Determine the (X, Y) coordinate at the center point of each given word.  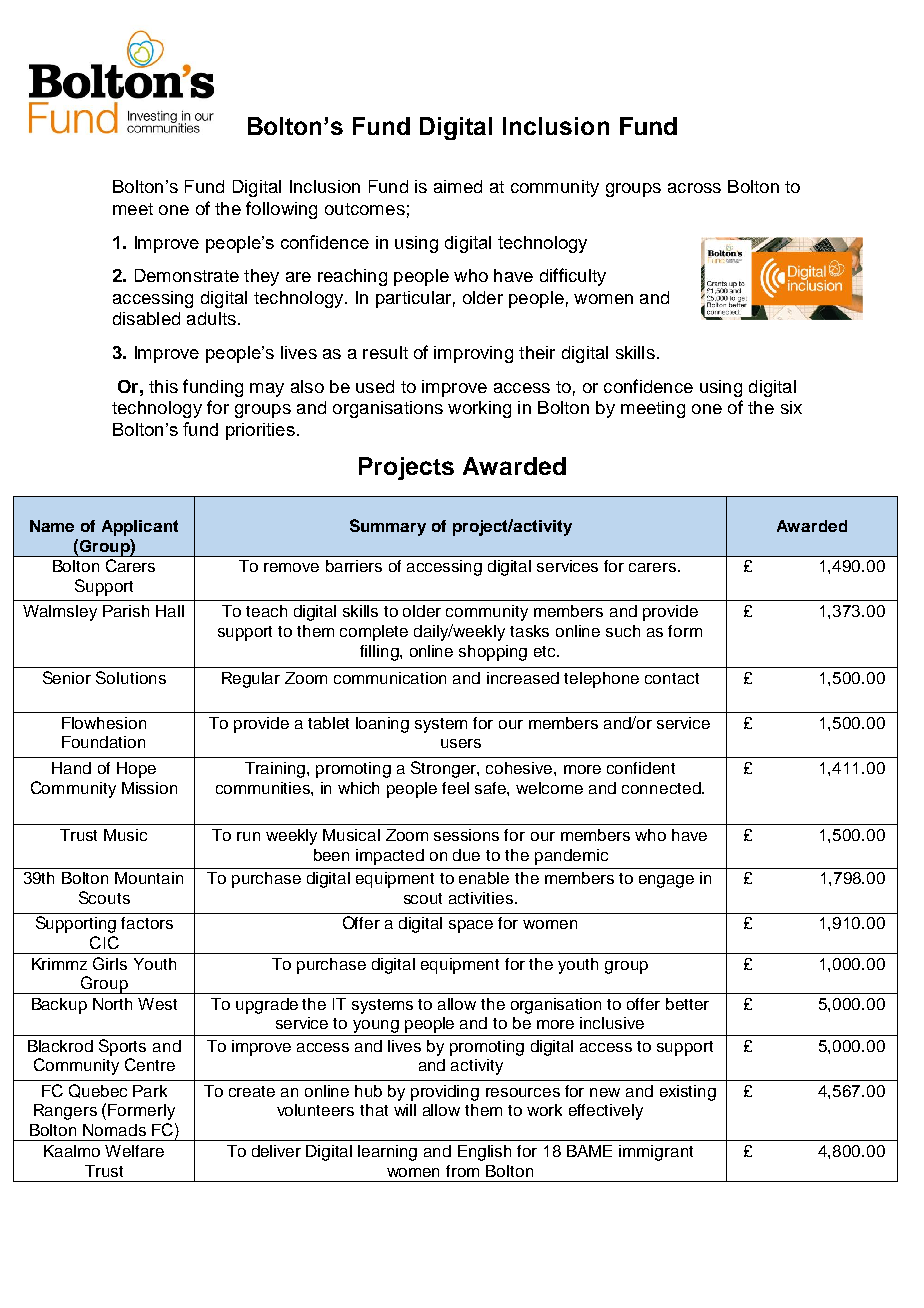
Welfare (134, 1151)
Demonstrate (187, 275)
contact (672, 678)
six (791, 407)
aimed (458, 186)
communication (390, 678)
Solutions (131, 677)
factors (147, 923)
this (163, 386)
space (471, 926)
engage (666, 881)
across (694, 188)
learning (387, 1153)
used (375, 386)
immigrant (656, 1153)
